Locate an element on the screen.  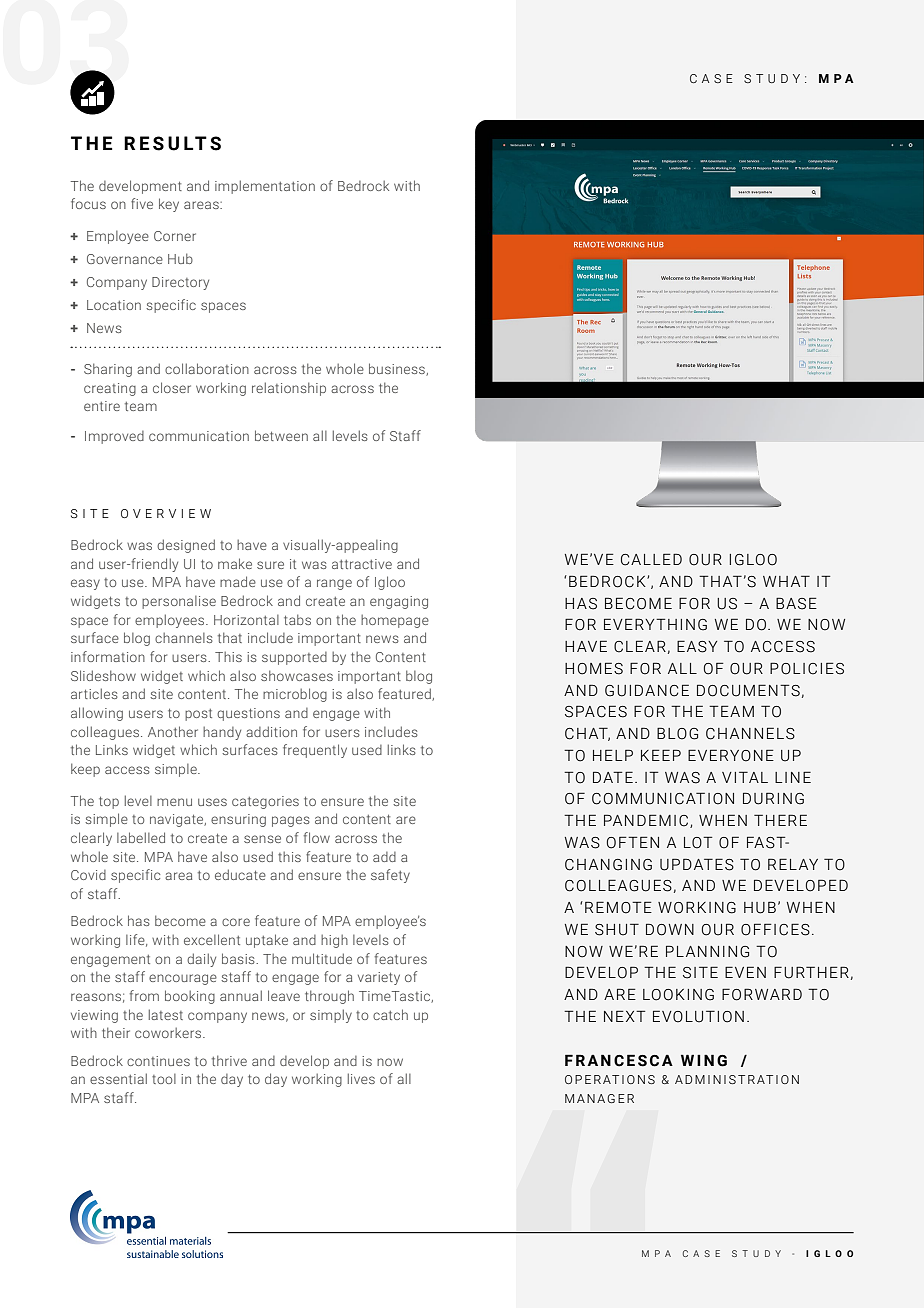
key is located at coordinates (169, 205).
